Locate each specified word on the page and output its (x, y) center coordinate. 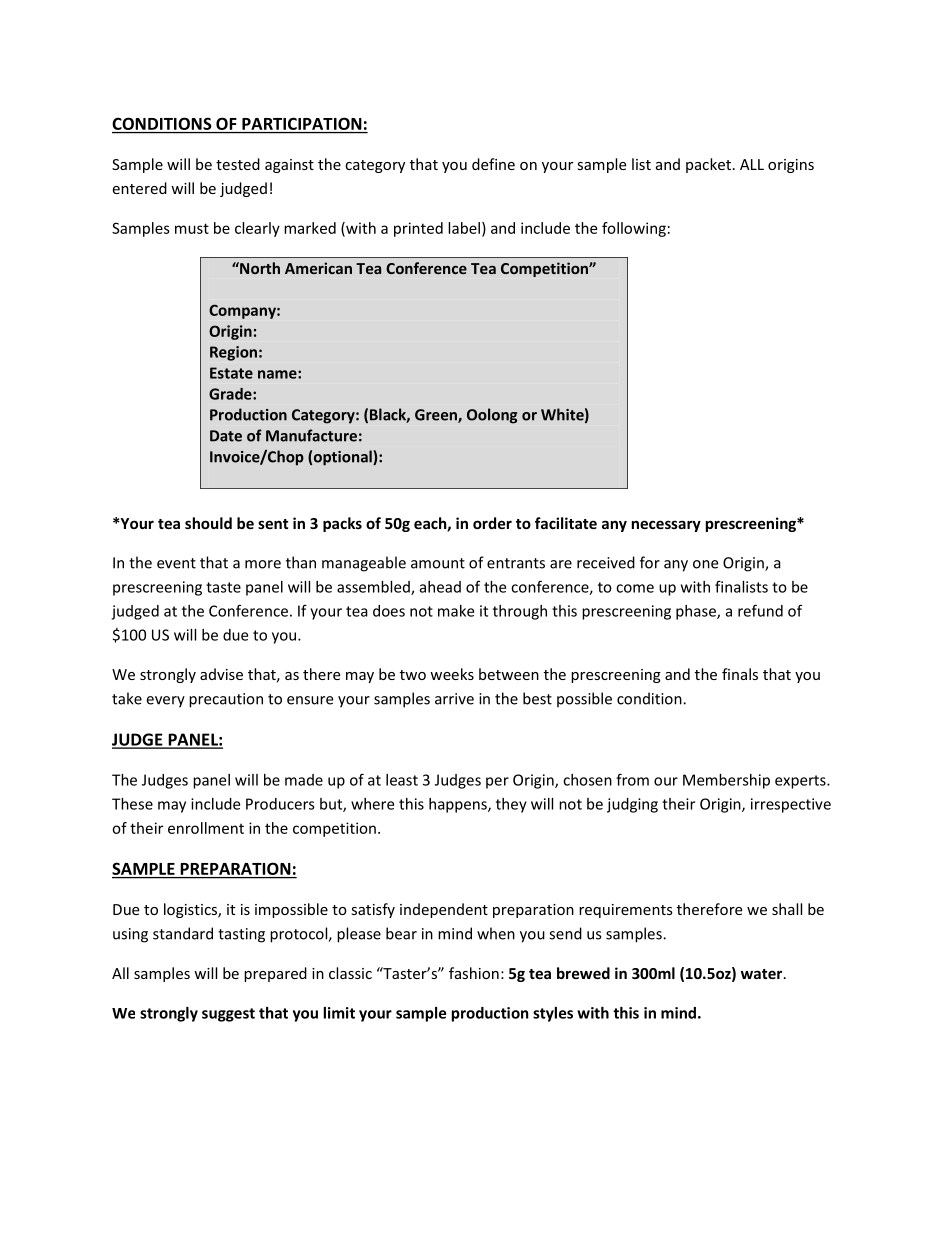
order (492, 523)
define (493, 164)
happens (459, 805)
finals (740, 674)
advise (221, 674)
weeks (452, 674)
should (208, 523)
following (634, 229)
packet (708, 165)
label (464, 228)
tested (238, 164)
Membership (726, 781)
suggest (228, 1015)
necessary (666, 526)
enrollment (206, 828)
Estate (231, 373)
